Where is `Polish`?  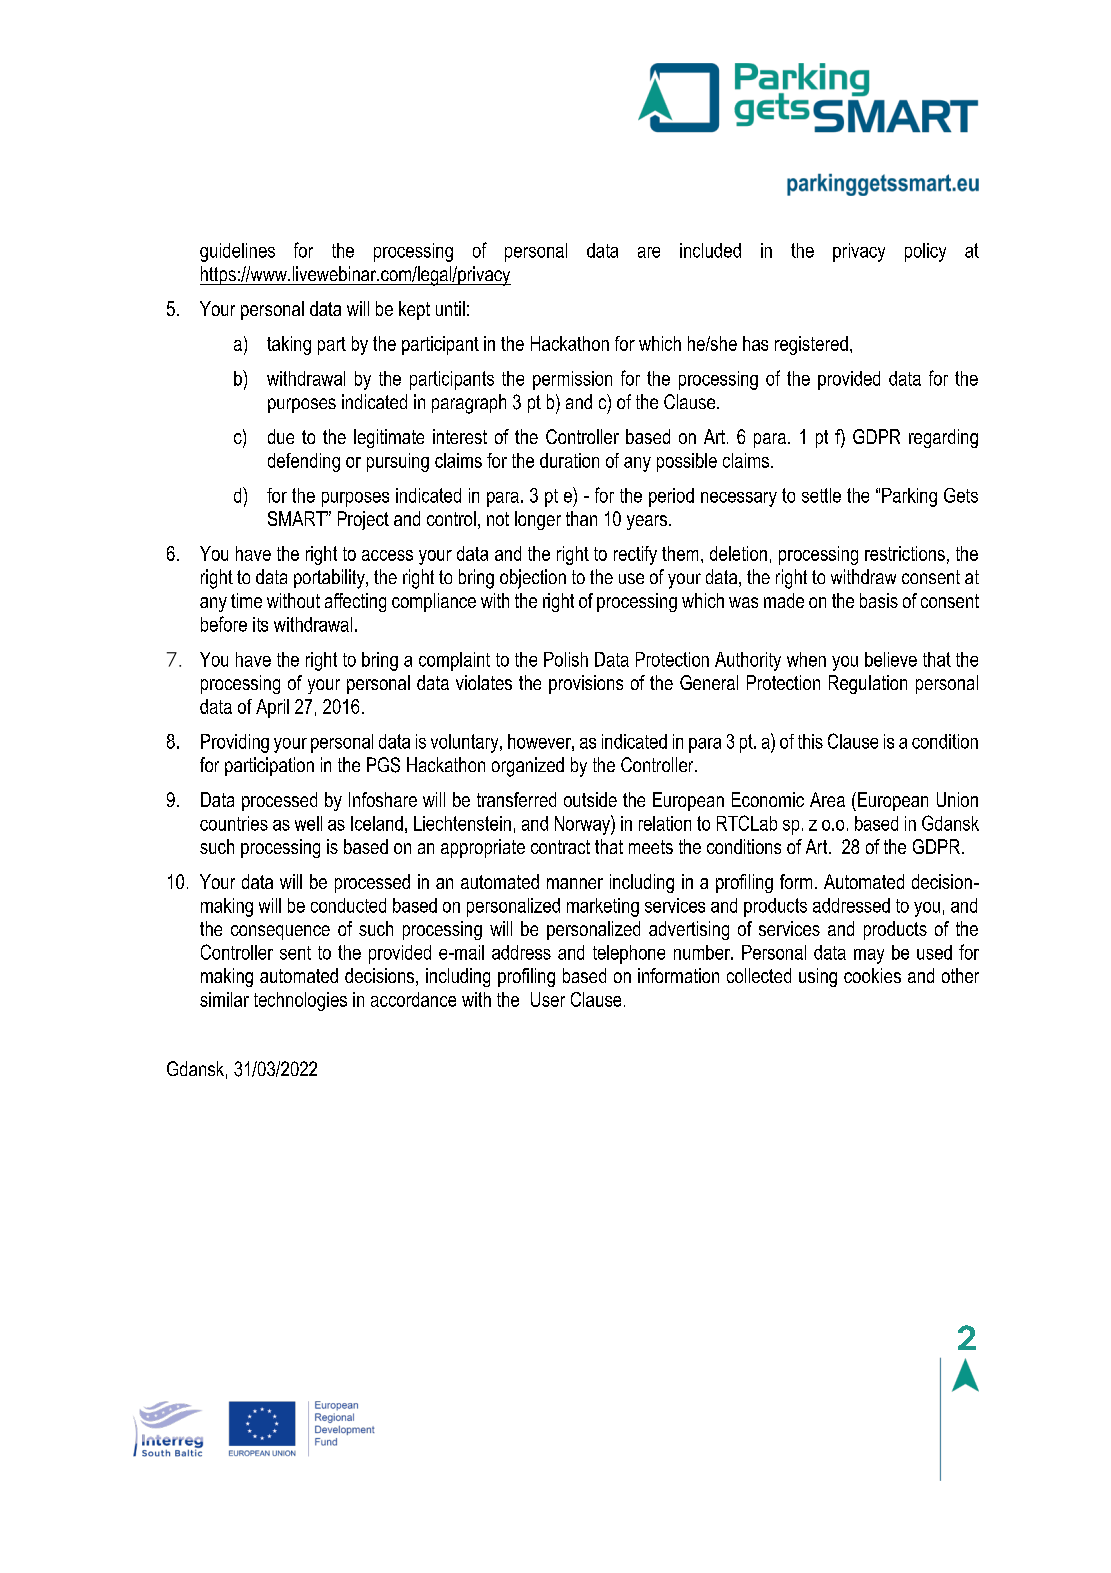
Polish is located at coordinates (566, 659).
